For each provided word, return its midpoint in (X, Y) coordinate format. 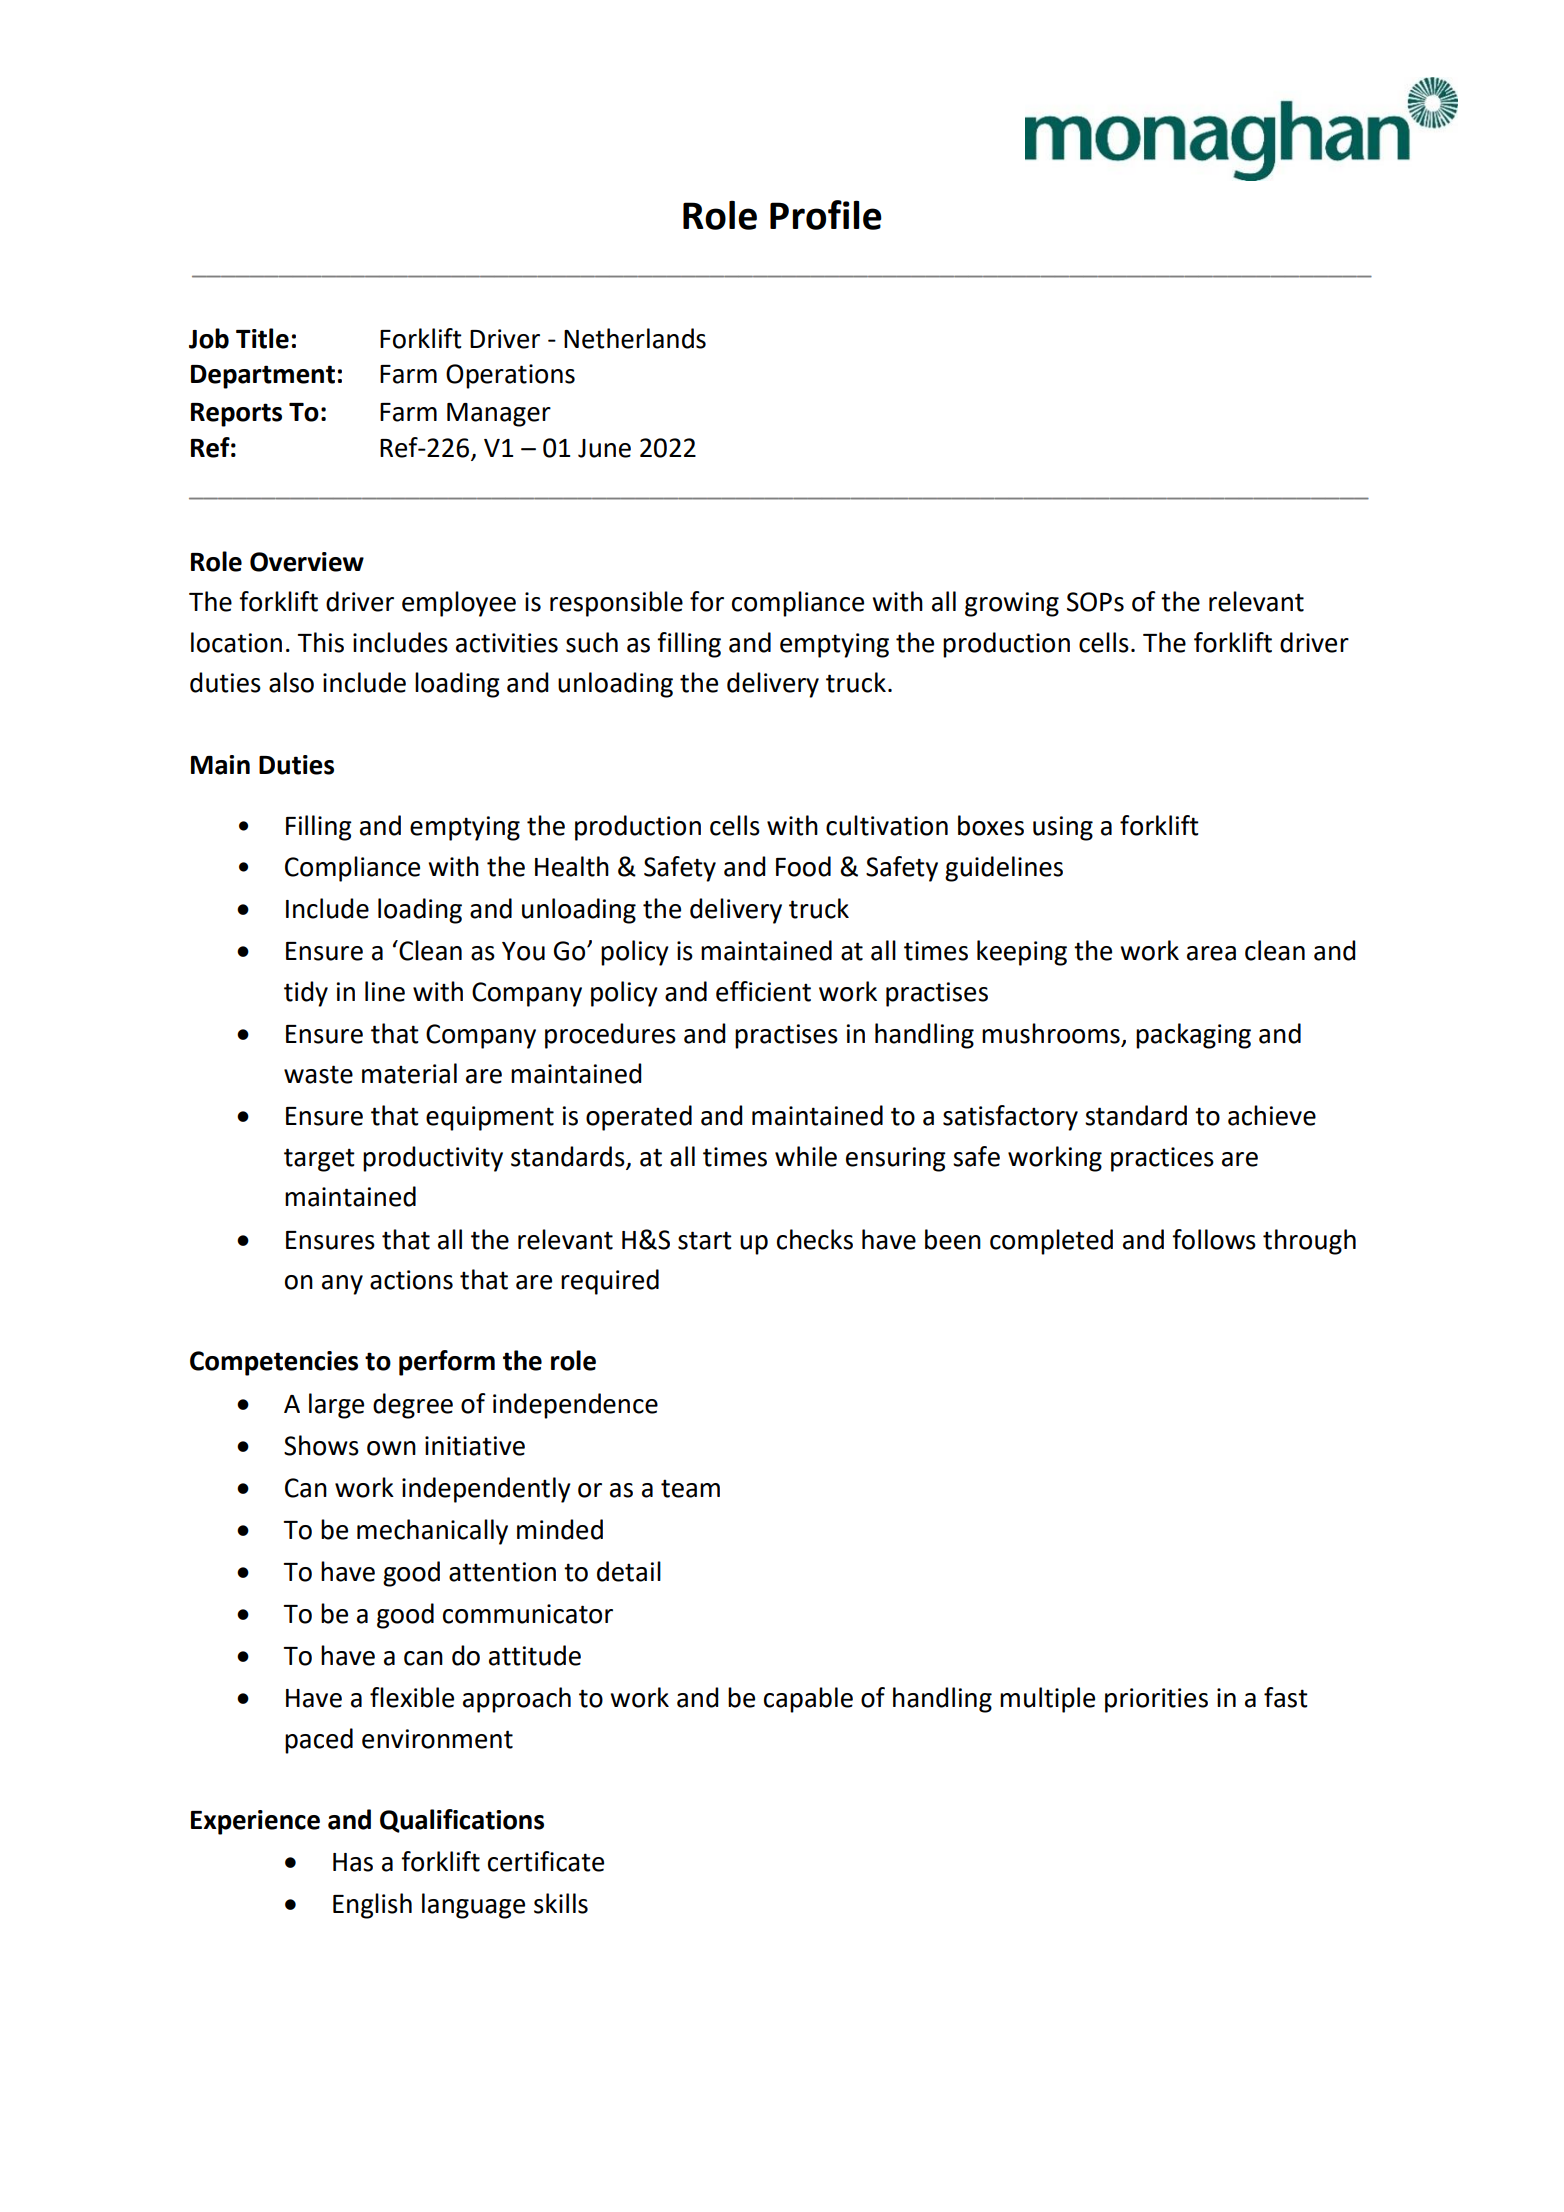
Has (353, 1862)
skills (561, 1903)
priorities (1156, 1700)
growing (1012, 604)
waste (318, 1074)
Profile (826, 215)
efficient (763, 991)
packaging (1193, 1036)
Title (262, 338)
